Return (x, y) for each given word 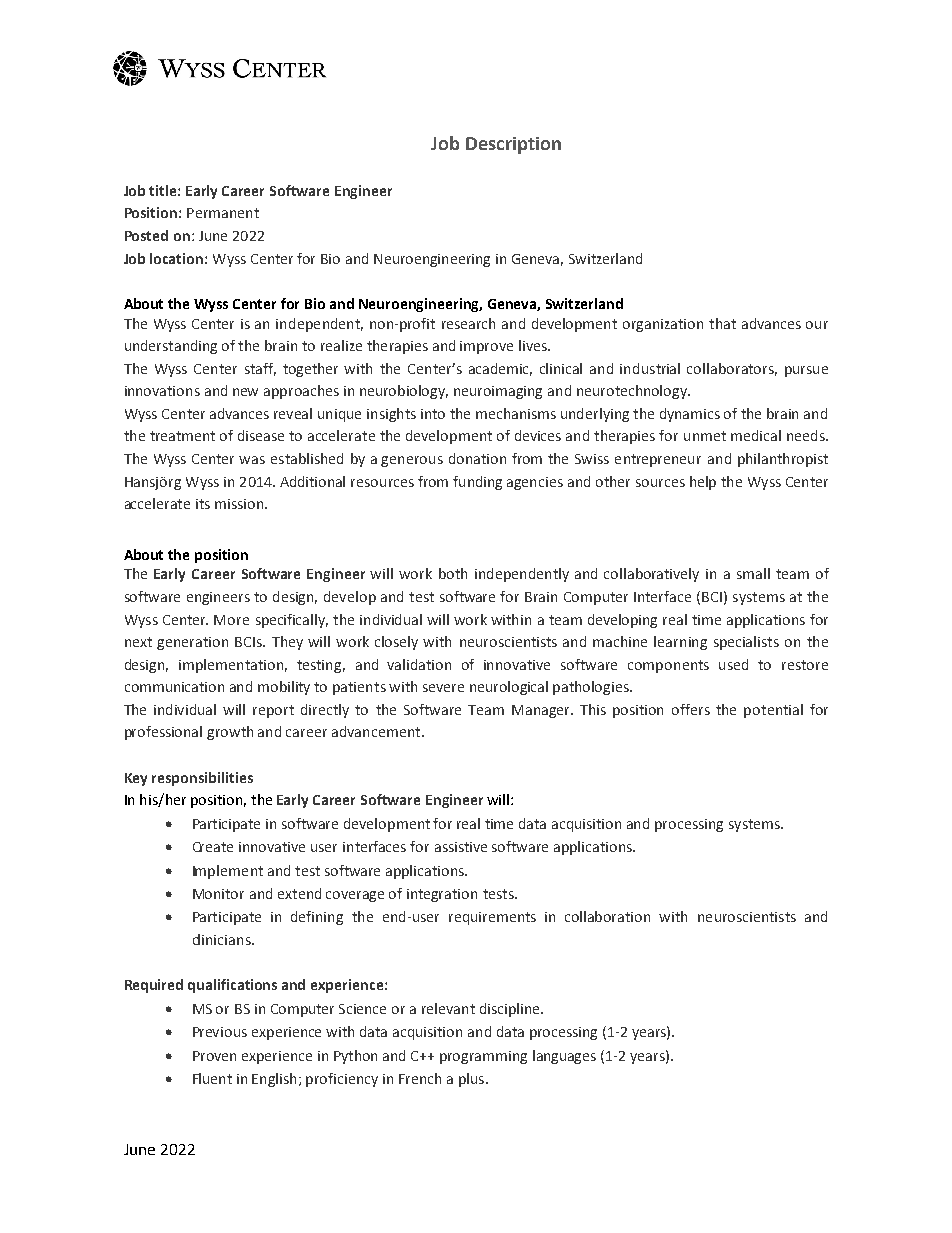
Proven (214, 1056)
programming (483, 1057)
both (453, 573)
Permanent (223, 213)
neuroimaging (498, 392)
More (231, 620)
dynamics (690, 415)
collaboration (607, 916)
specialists (746, 643)
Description (513, 145)
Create (213, 847)
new (245, 392)
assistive (461, 847)
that (722, 323)
